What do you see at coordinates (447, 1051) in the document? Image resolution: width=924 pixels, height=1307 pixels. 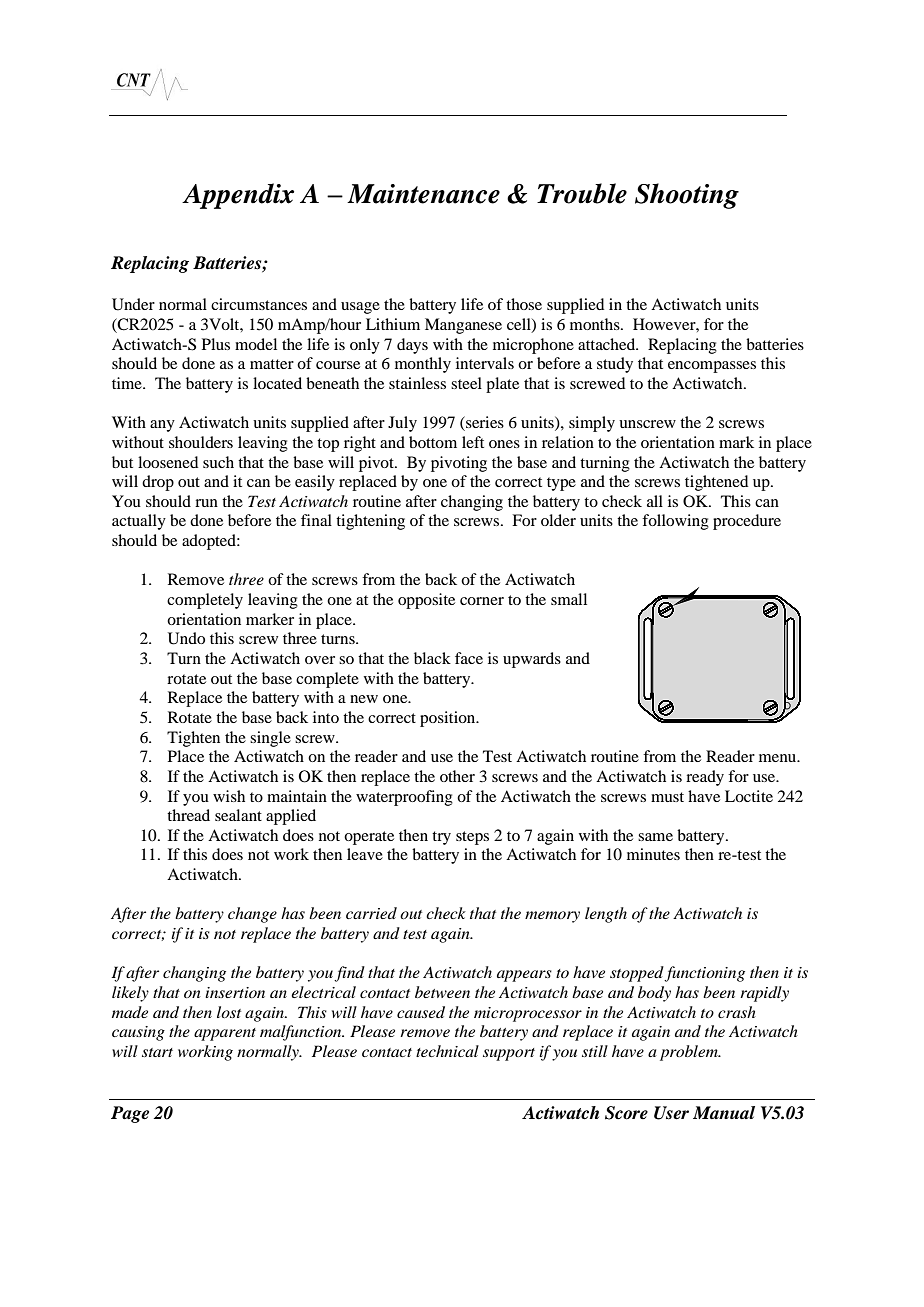 I see `technical` at bounding box center [447, 1051].
